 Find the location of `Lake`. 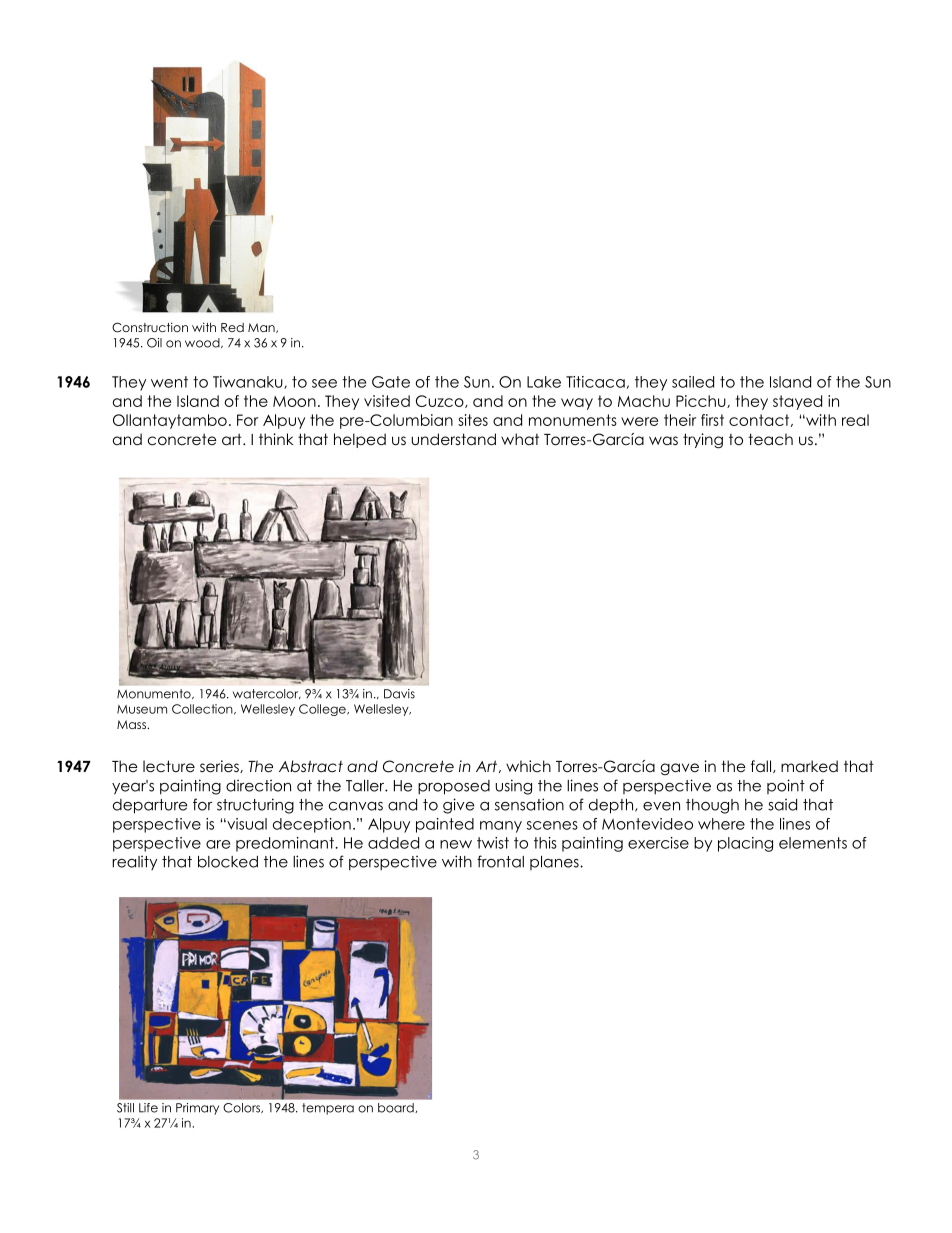

Lake is located at coordinates (544, 382).
